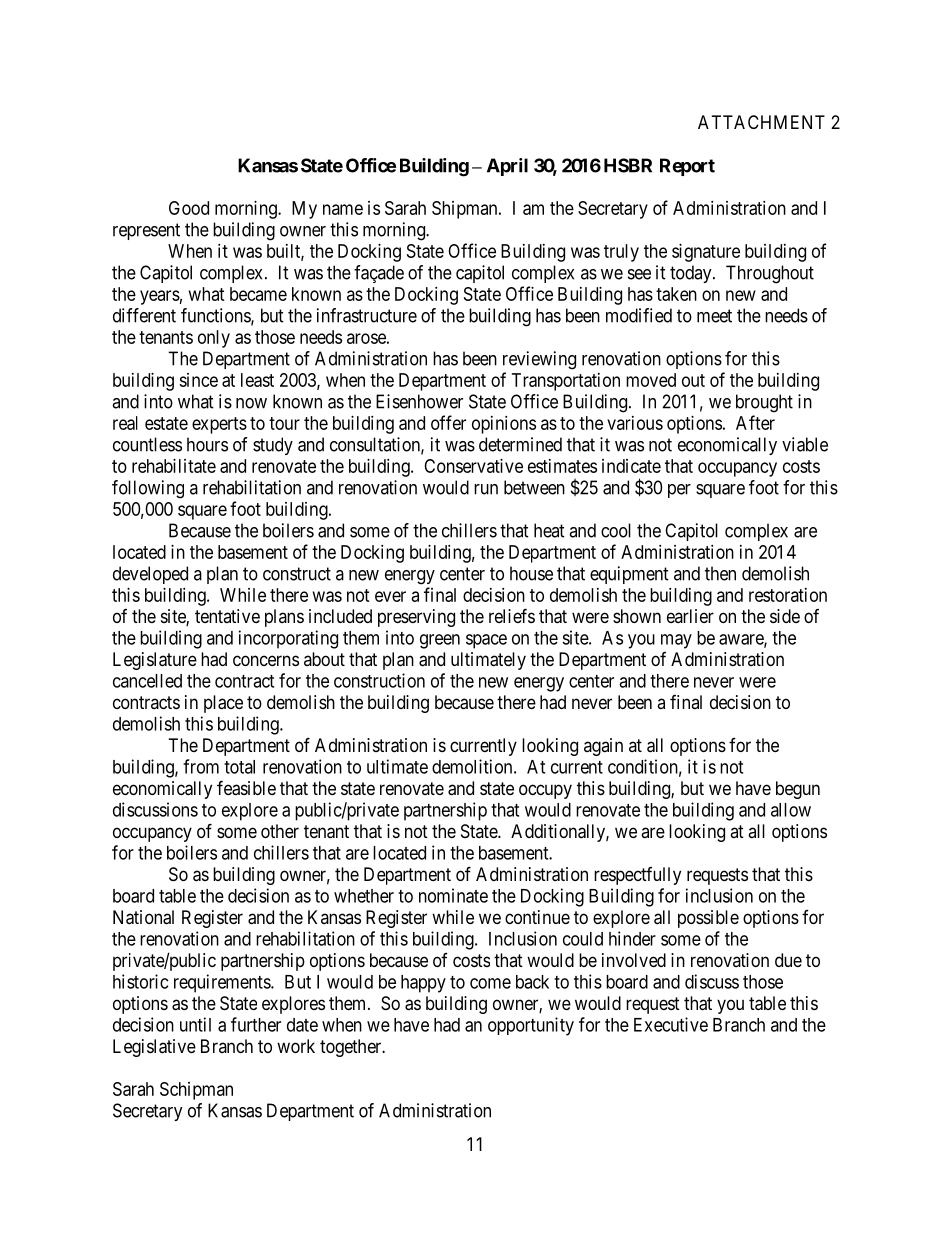 This screenshot has height=1233, width=952. Describe the element at coordinates (507, 167) in the screenshot. I see `April` at that location.
